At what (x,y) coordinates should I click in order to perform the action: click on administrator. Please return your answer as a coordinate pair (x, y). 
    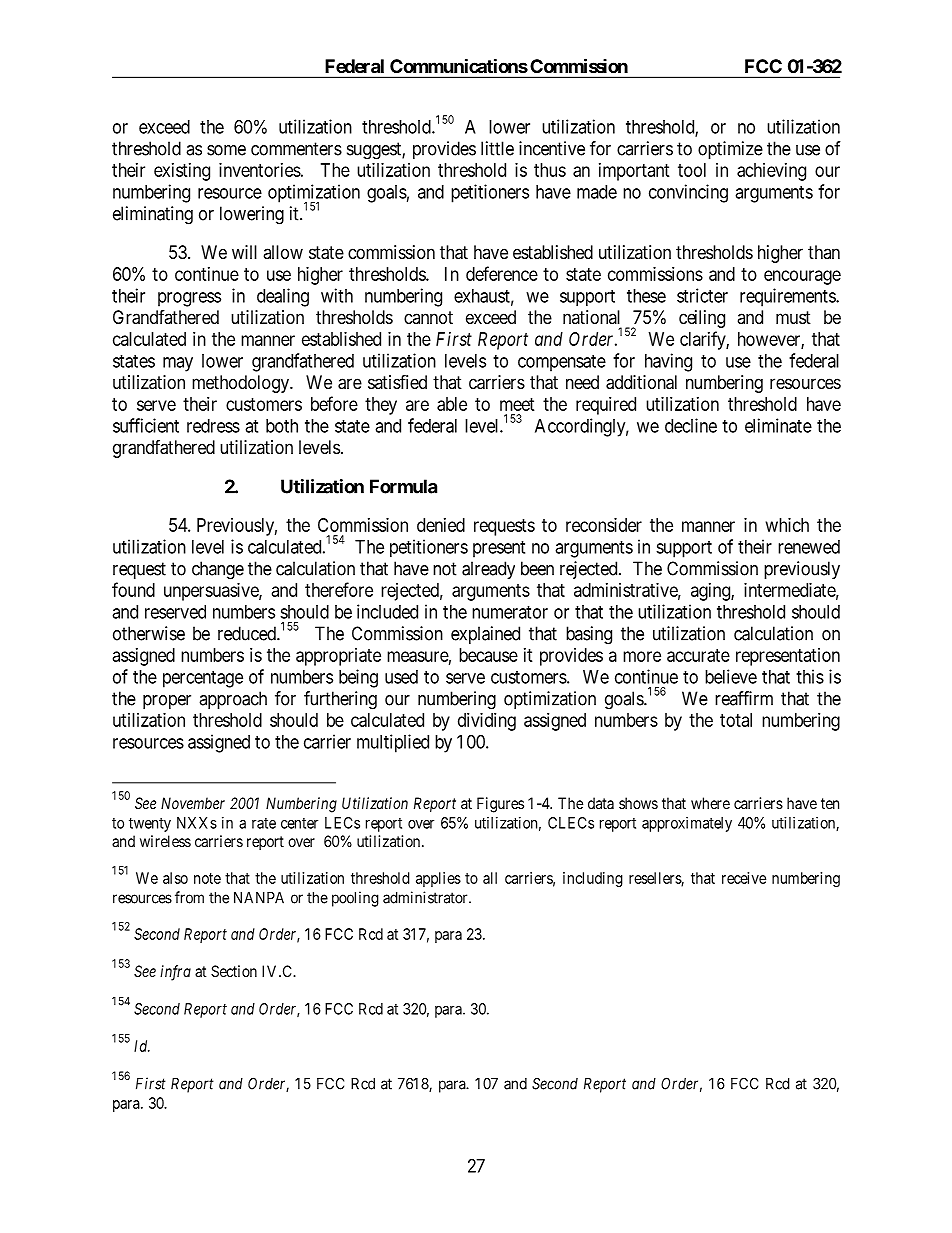
    Looking at the image, I should click on (426, 897).
